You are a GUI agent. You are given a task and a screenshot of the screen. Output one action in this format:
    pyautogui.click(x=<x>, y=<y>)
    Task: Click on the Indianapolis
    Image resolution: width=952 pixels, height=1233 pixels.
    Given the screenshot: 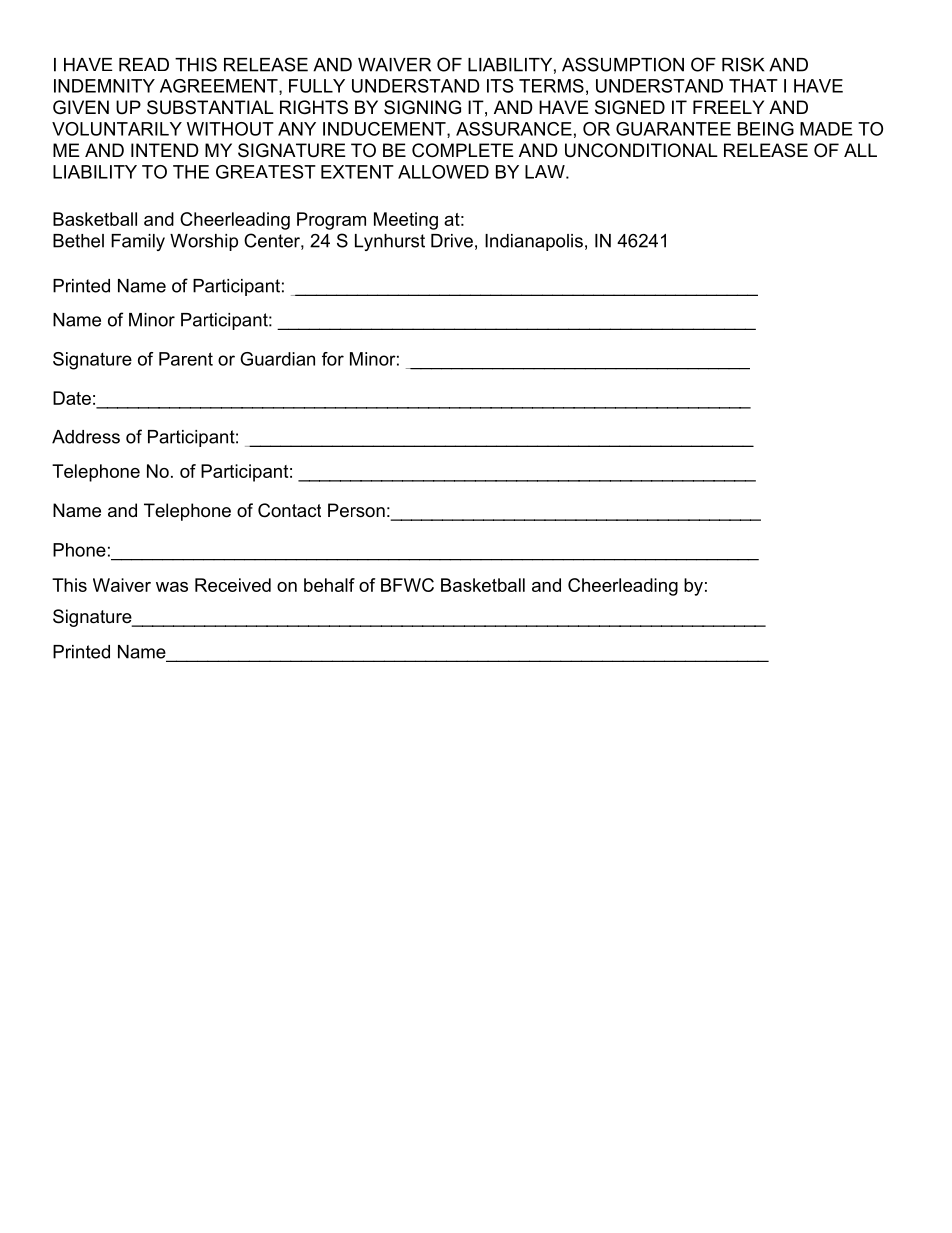 What is the action you would take?
    pyautogui.click(x=534, y=242)
